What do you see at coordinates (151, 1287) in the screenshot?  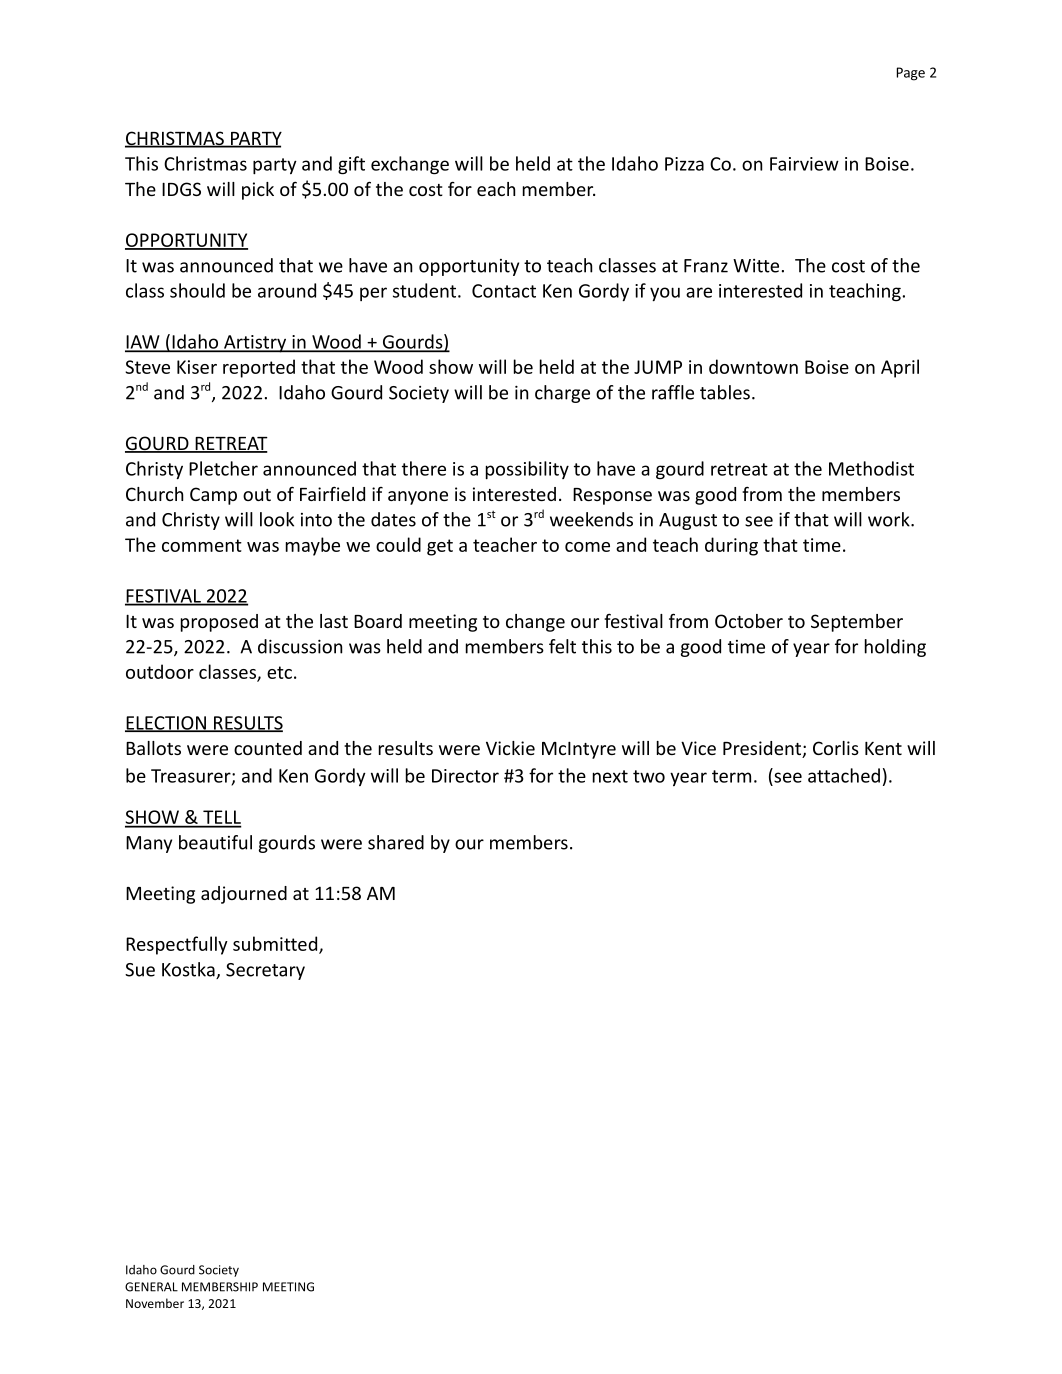 I see `GENERAL` at bounding box center [151, 1287].
